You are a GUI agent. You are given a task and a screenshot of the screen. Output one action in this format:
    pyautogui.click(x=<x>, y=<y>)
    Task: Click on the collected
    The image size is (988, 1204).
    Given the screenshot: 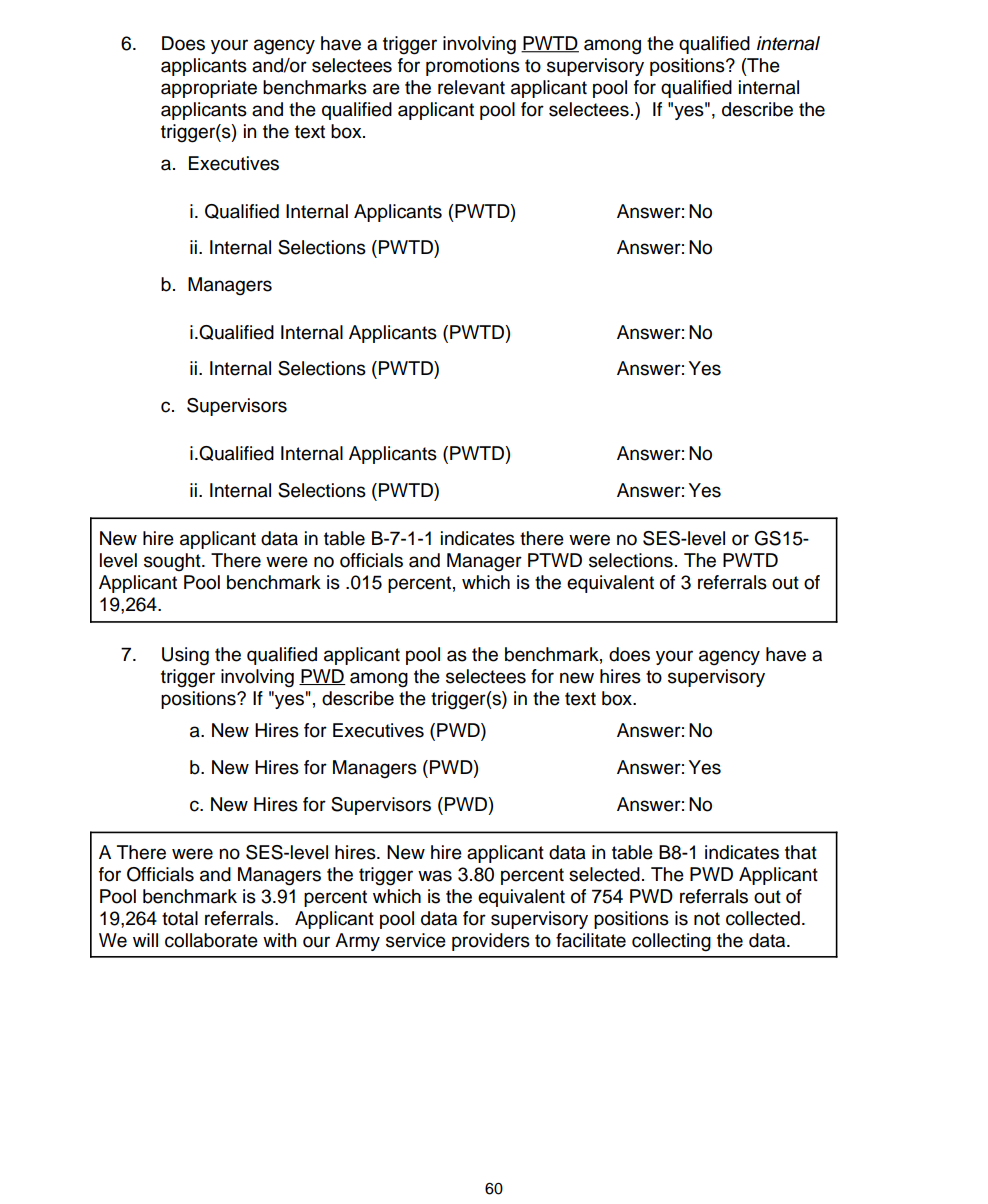 What is the action you would take?
    pyautogui.click(x=763, y=918)
